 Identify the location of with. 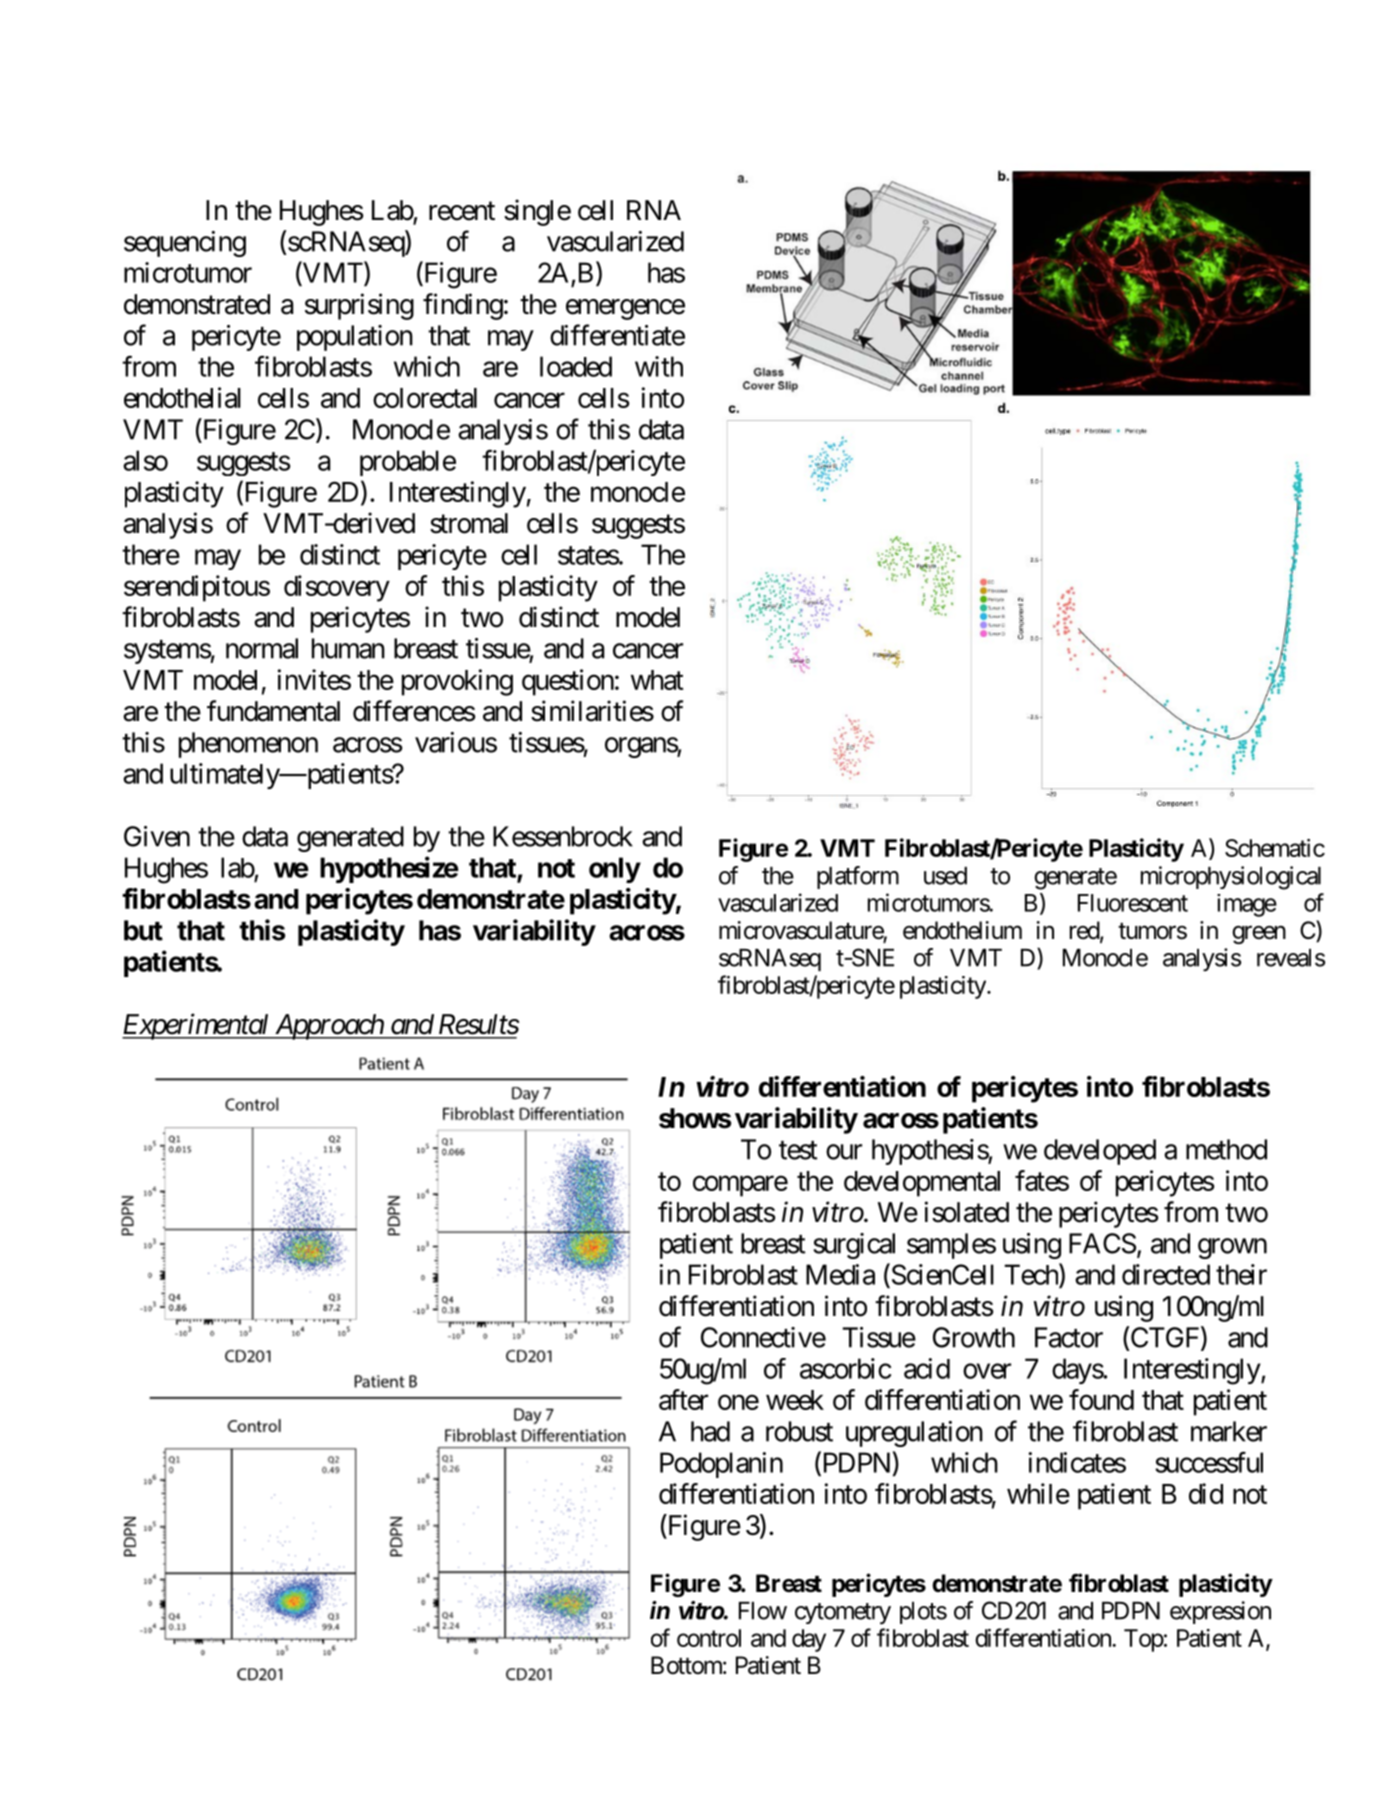
(659, 366).
